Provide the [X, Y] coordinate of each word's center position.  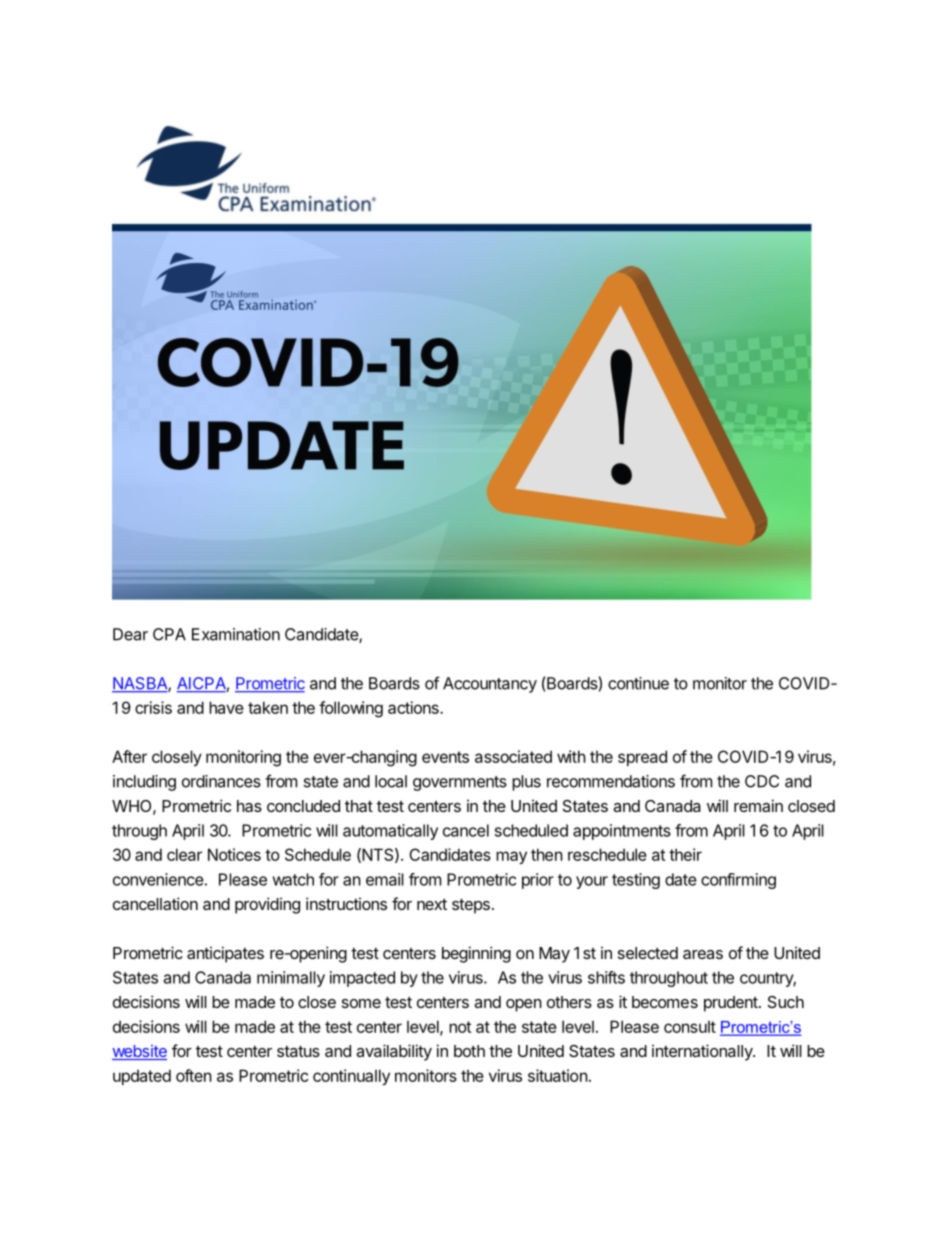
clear [184, 854]
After [129, 756]
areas [703, 954]
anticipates [225, 954]
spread [642, 758]
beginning [476, 954]
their [685, 854]
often [194, 1075]
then [547, 854]
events [445, 757]
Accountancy [490, 685]
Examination [236, 634]
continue [638, 683]
